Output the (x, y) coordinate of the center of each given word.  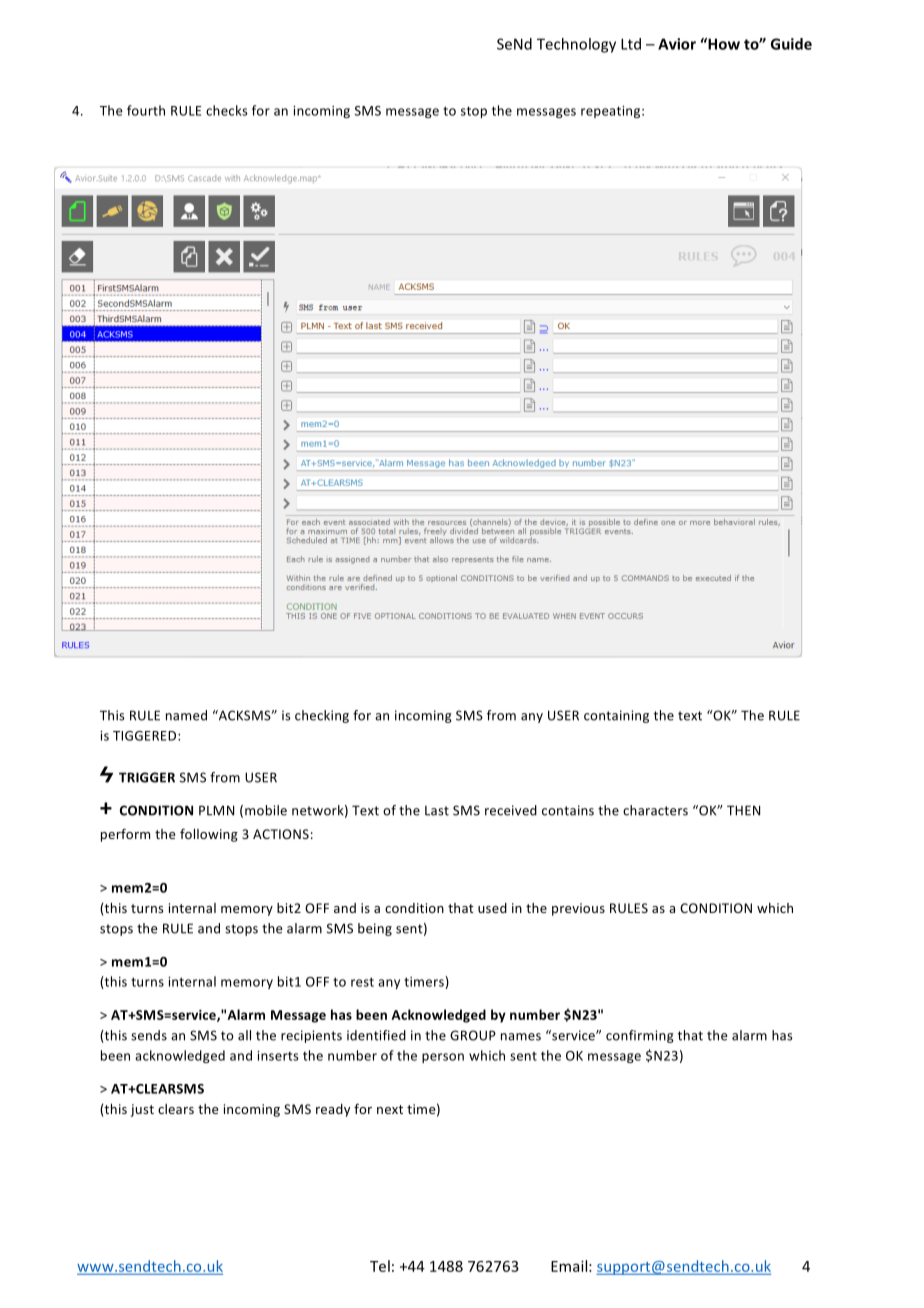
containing (616, 716)
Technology (576, 45)
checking (322, 716)
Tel (380, 1266)
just (142, 1110)
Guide (791, 44)
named (186, 715)
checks (227, 110)
